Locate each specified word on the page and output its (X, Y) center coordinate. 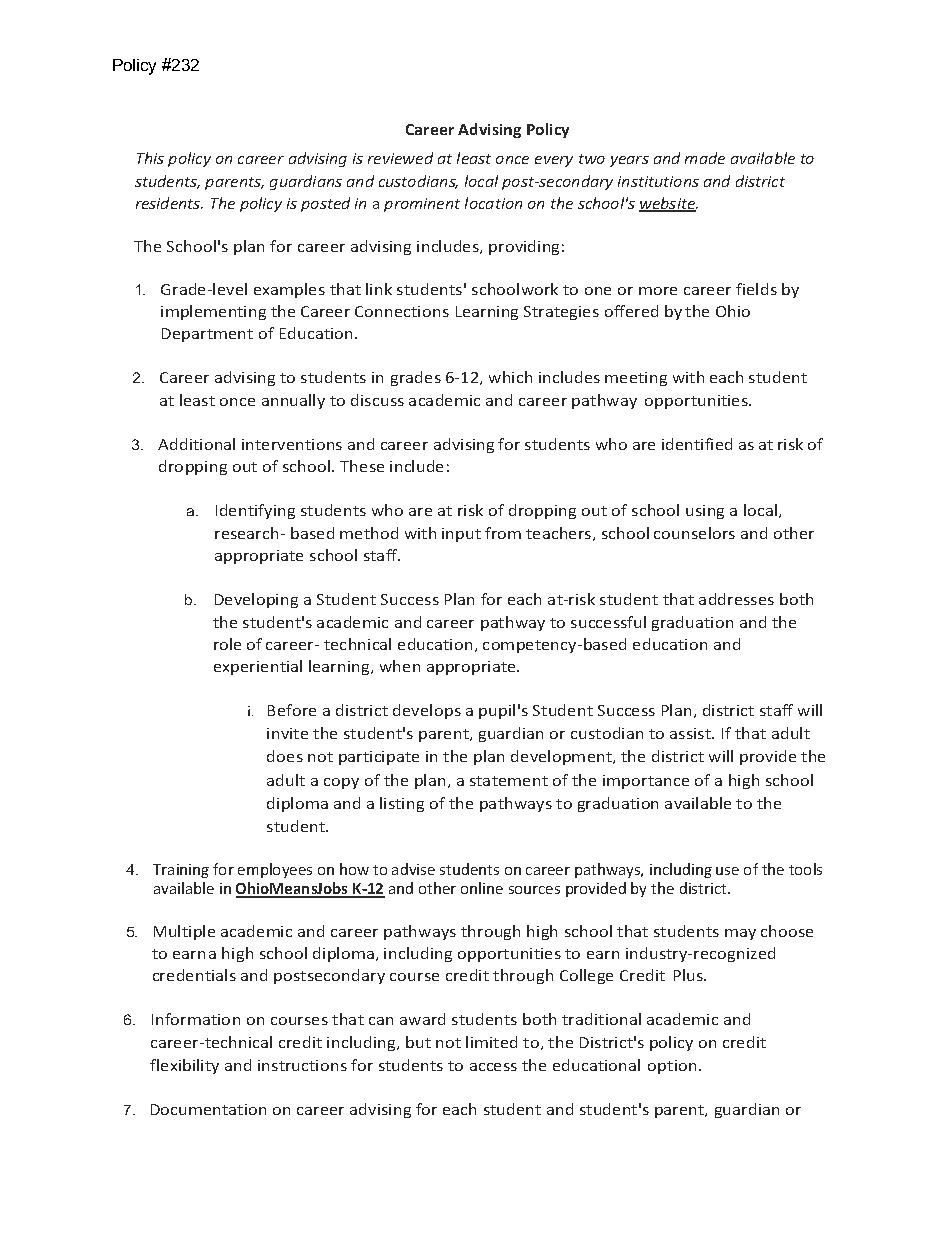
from (503, 533)
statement (509, 781)
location (493, 203)
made (705, 158)
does (285, 756)
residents (169, 203)
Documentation (208, 1109)
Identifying (255, 511)
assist (692, 733)
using (705, 512)
